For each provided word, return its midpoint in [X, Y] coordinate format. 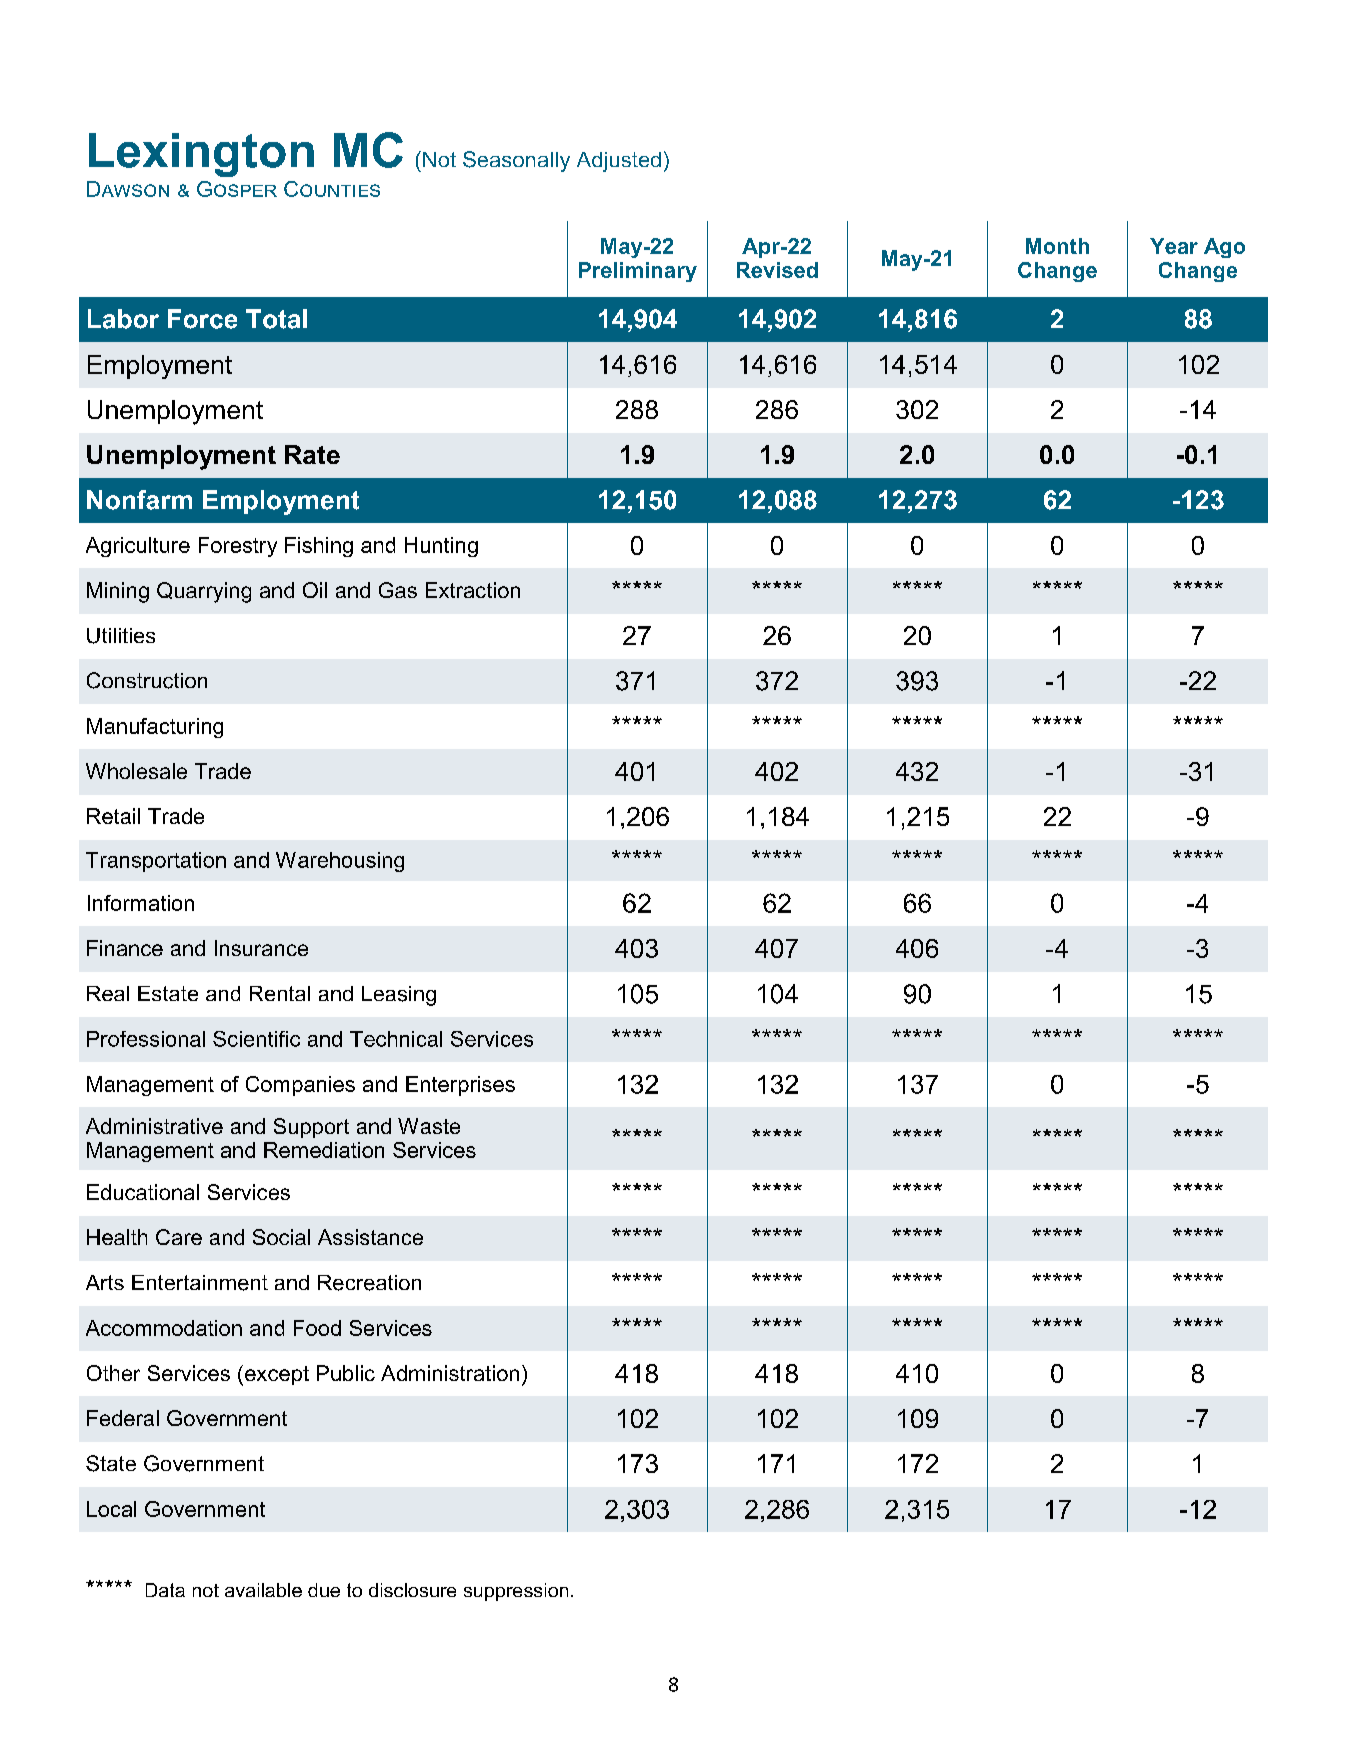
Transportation [156, 862]
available [263, 1590]
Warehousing [340, 862]
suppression [516, 1592]
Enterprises [460, 1086]
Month [1057, 246]
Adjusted [619, 162]
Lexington [201, 155]
